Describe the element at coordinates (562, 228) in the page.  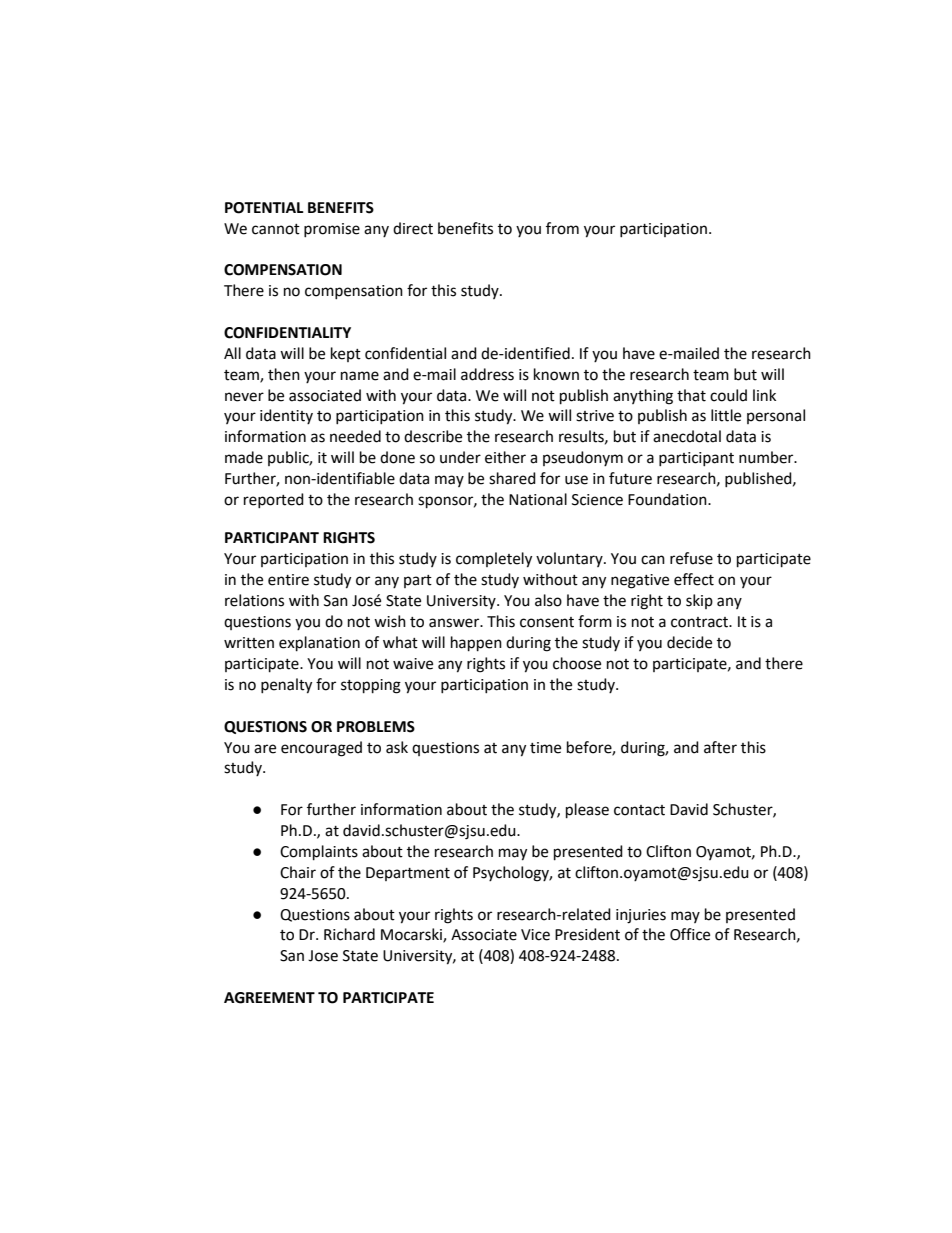
I see `from` at that location.
